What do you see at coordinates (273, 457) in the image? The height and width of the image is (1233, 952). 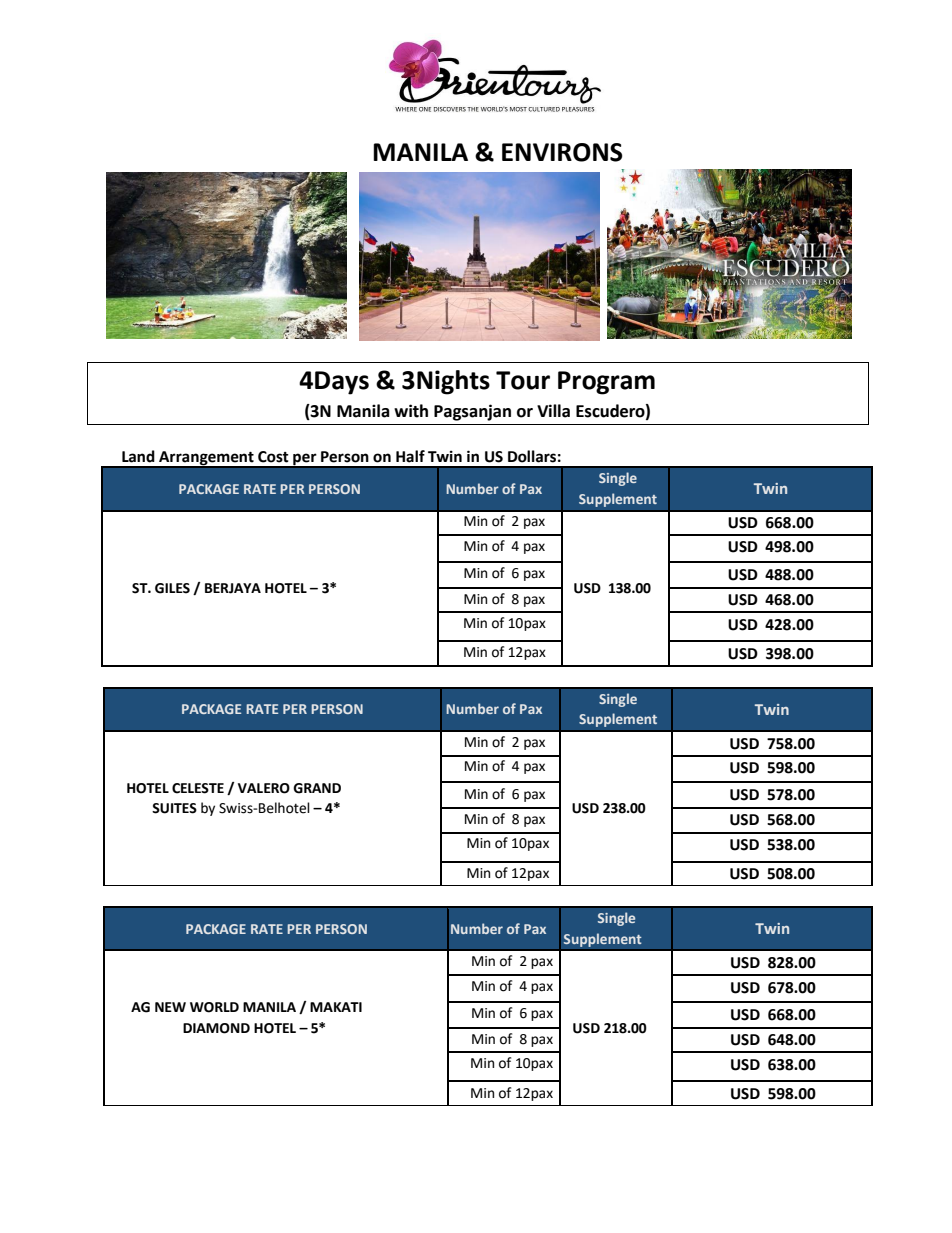 I see `Cost` at bounding box center [273, 457].
